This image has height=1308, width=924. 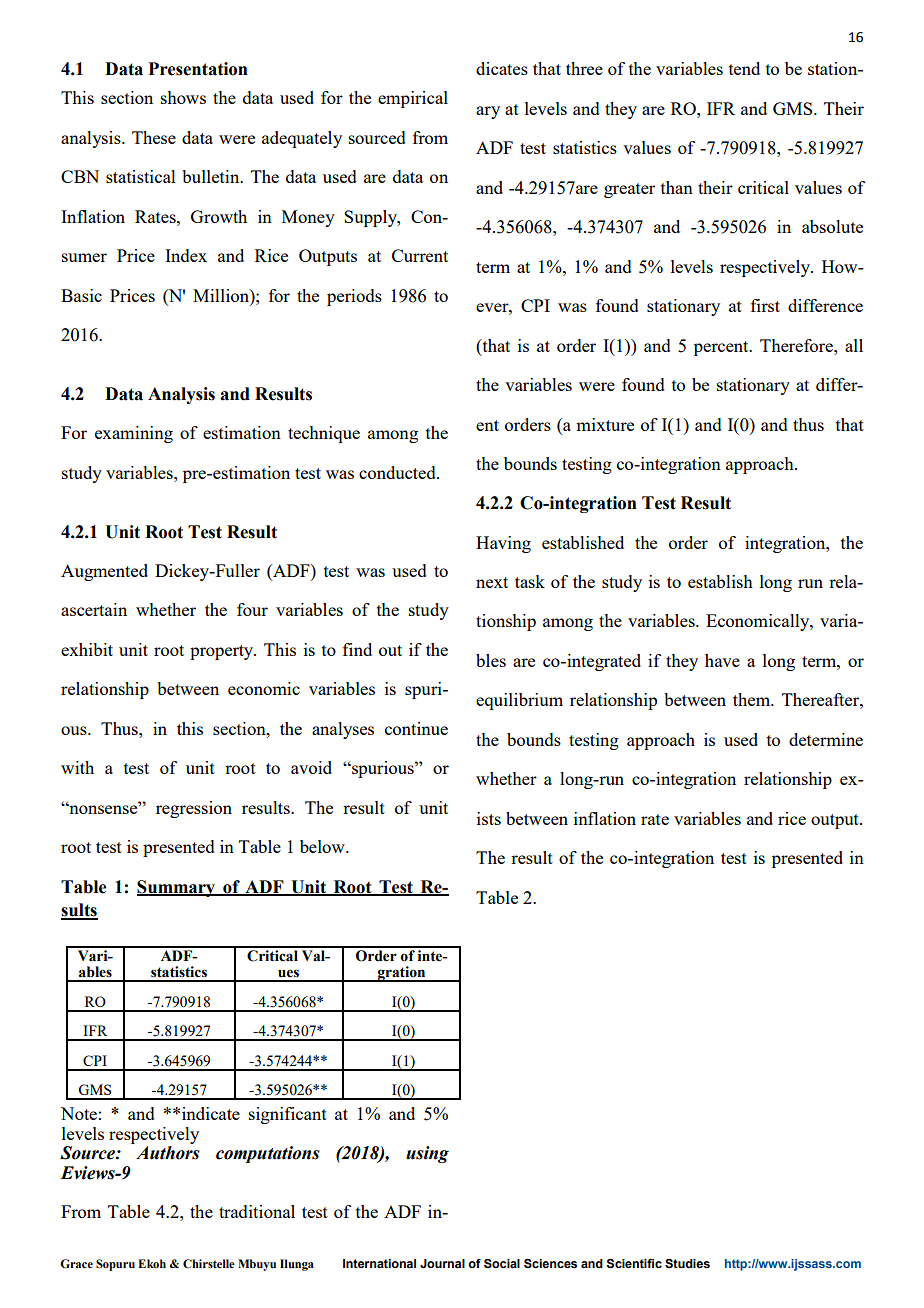 I want to click on traditional, so click(x=257, y=1211).
